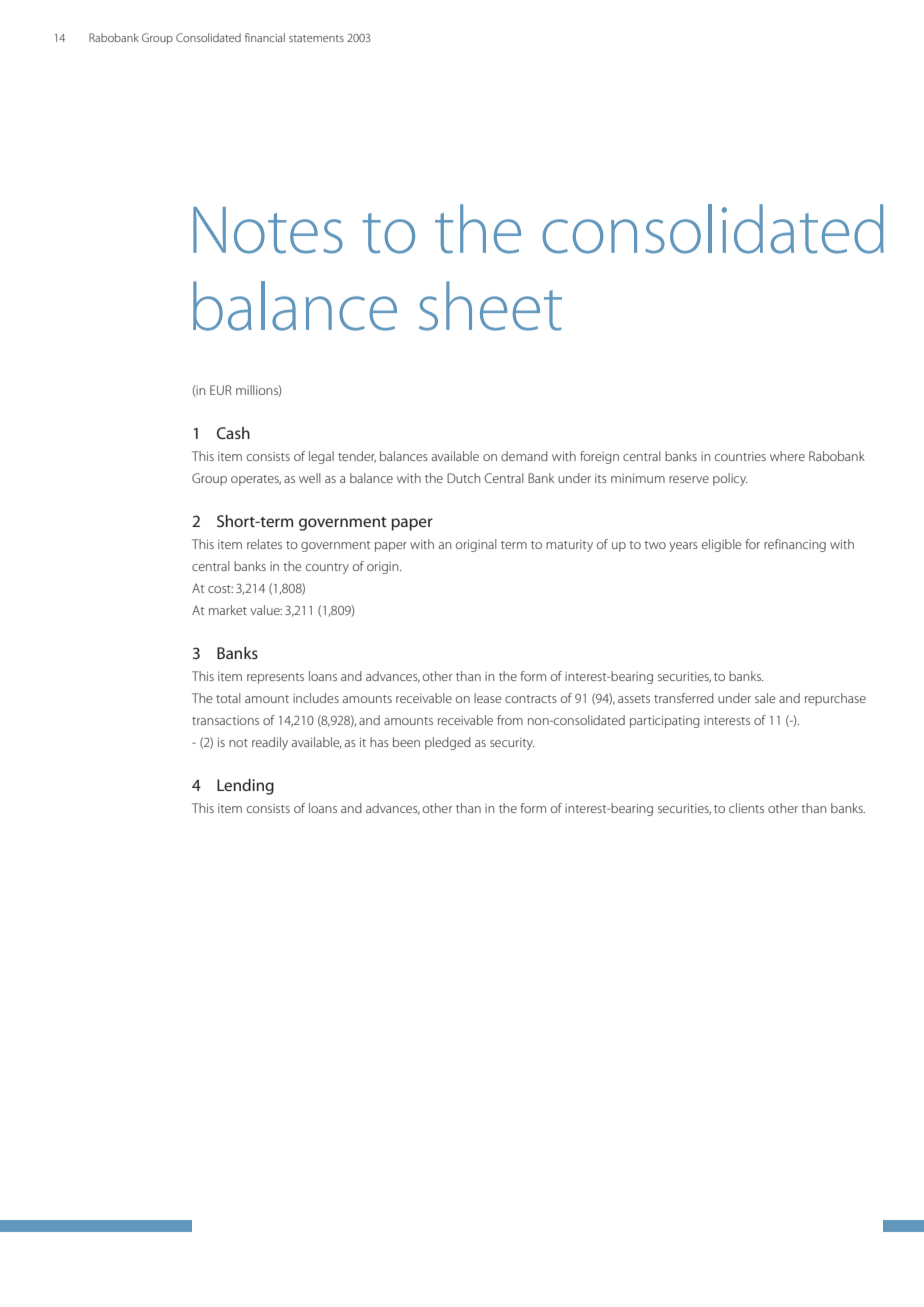  What do you see at coordinates (321, 457) in the image?
I see `legal` at bounding box center [321, 457].
